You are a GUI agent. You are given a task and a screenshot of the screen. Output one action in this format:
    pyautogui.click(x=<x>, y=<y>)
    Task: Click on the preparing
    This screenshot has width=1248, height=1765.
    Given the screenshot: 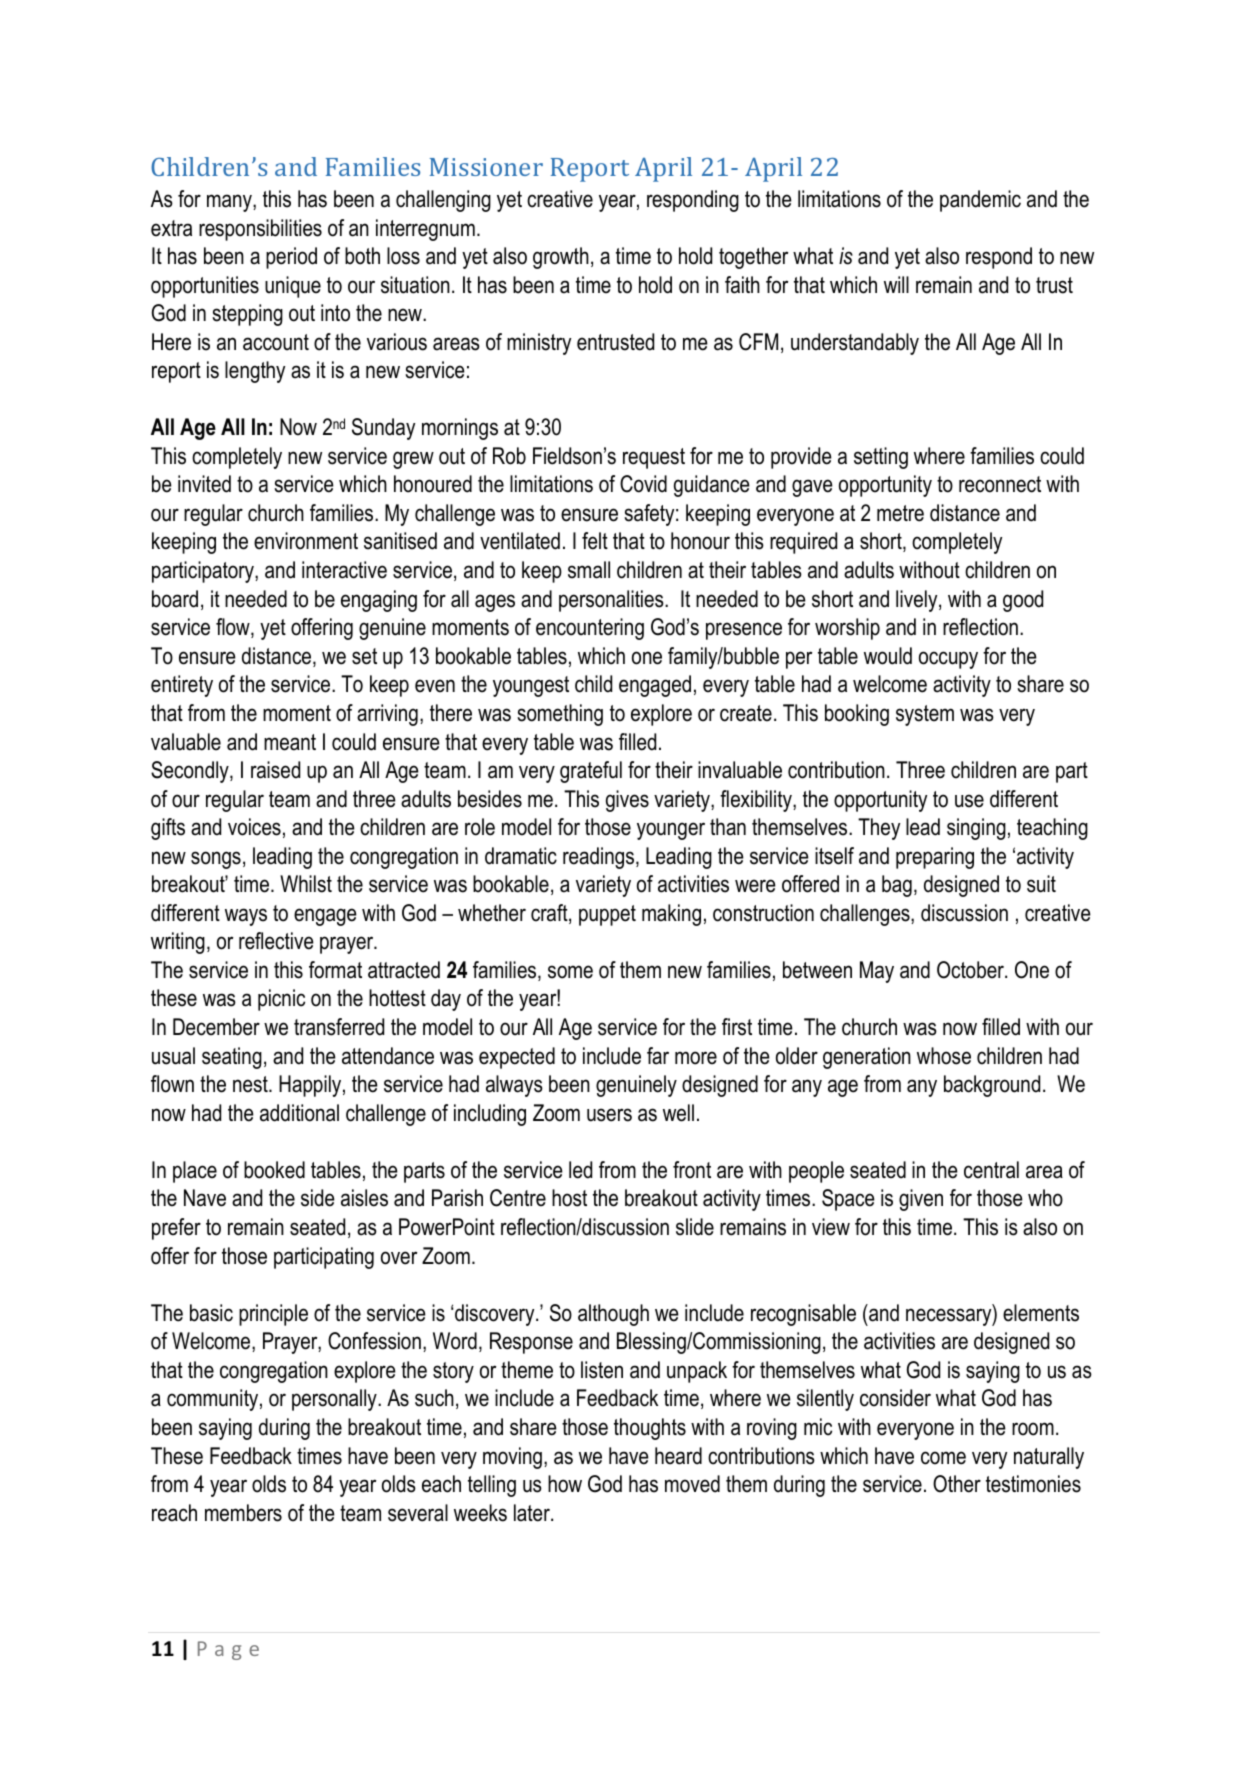 What is the action you would take?
    pyautogui.click(x=935, y=858)
